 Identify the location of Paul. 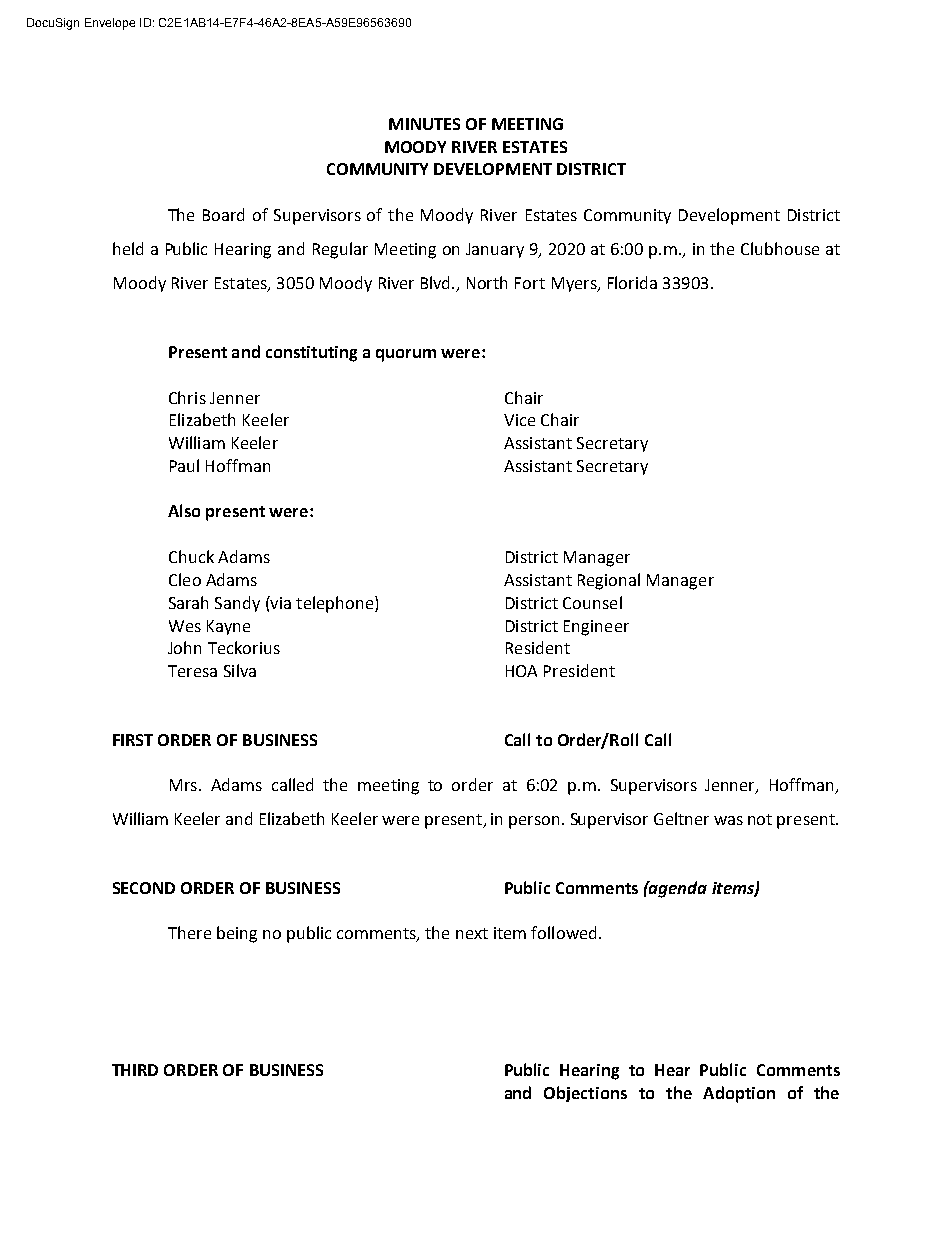
(184, 465).
